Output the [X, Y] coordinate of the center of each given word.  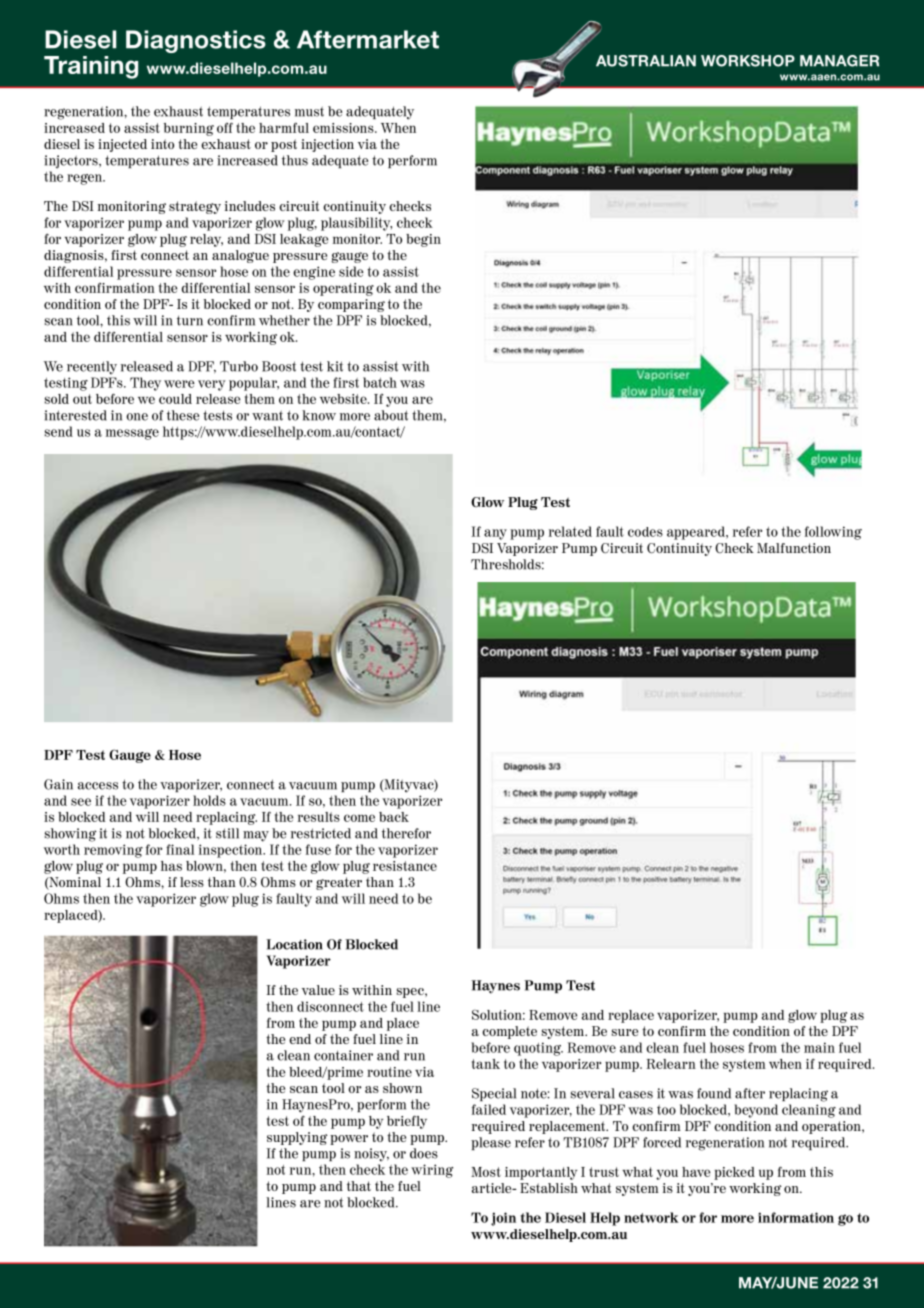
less [192, 882]
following [833, 533]
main [819, 1047]
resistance [405, 866]
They [145, 384]
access [98, 786]
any [495, 534]
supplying [297, 1138]
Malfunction [794, 548]
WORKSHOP [748, 61]
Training [91, 67]
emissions [344, 128]
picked [734, 1173]
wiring [432, 1171]
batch [380, 382]
